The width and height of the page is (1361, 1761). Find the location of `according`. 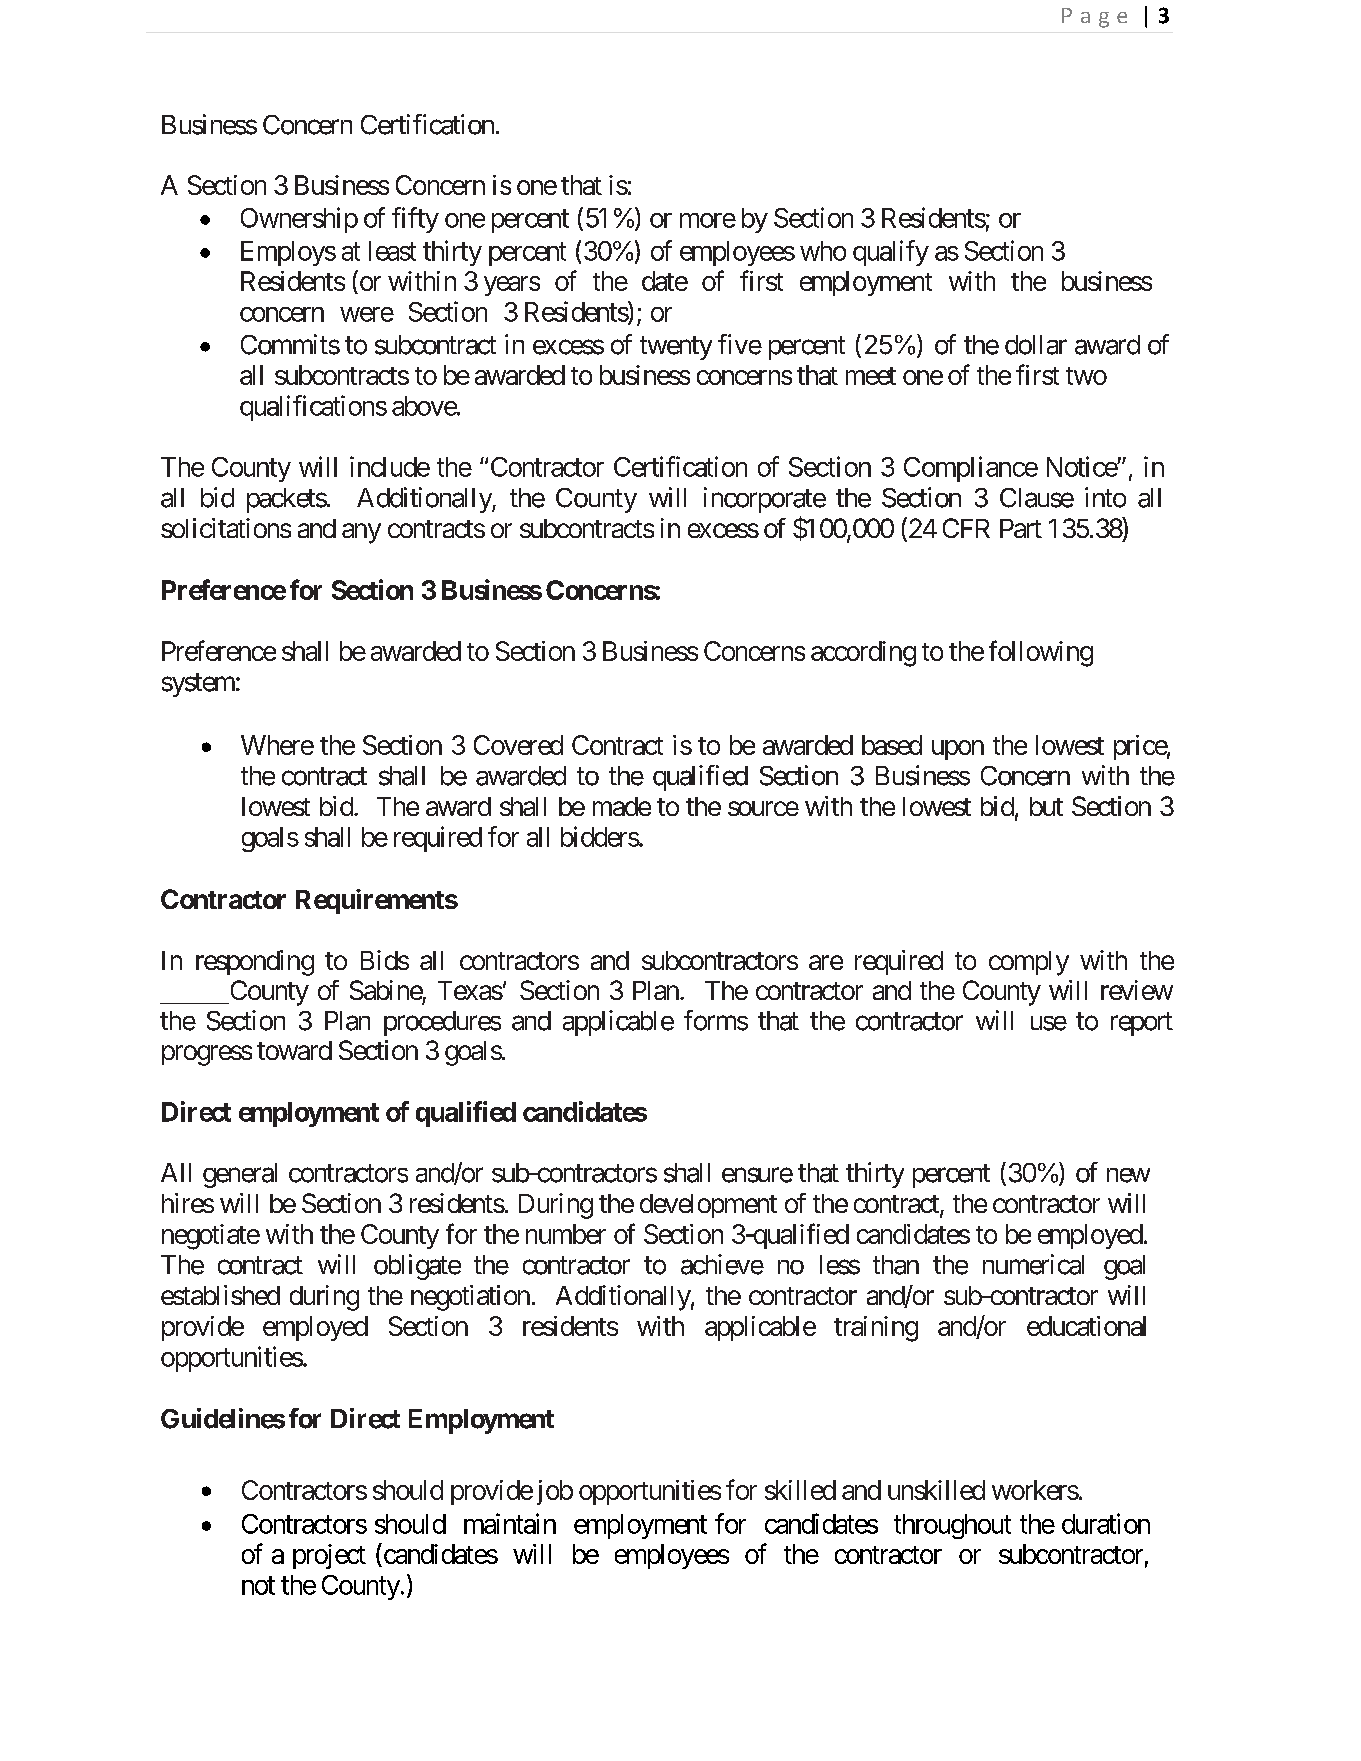

according is located at coordinates (863, 654).
